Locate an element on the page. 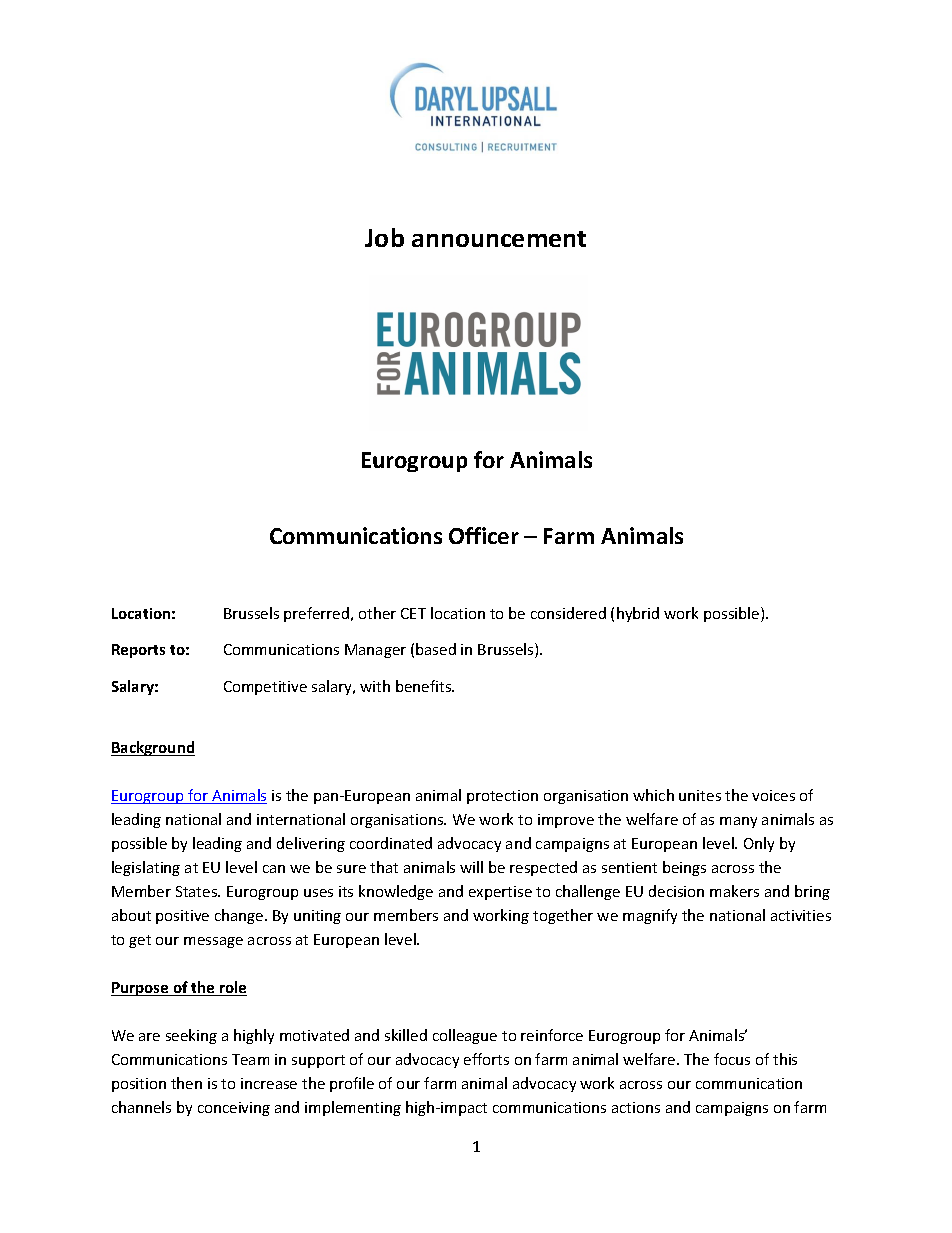 This page has width=952, height=1233. considered is located at coordinates (568, 613).
